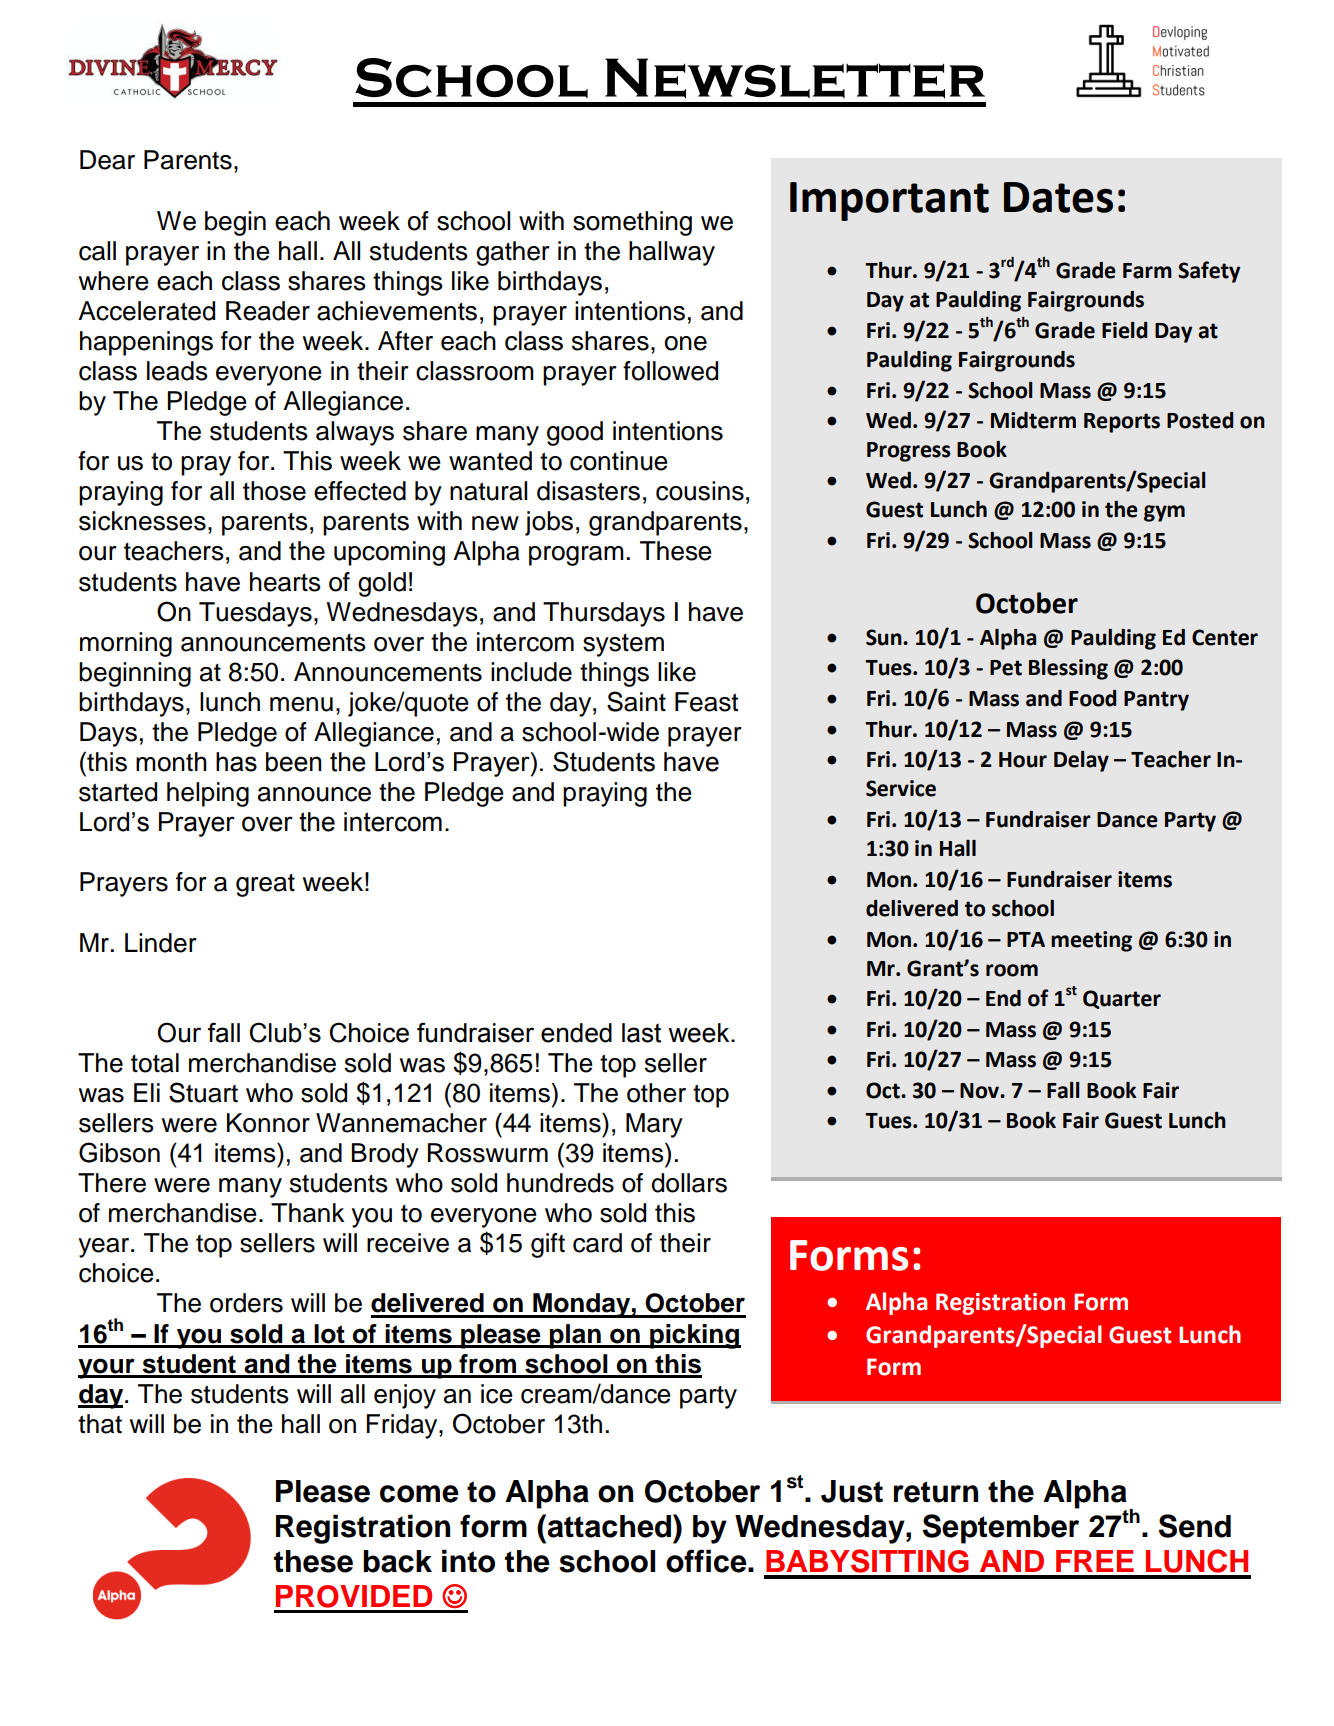  What do you see at coordinates (203, 1092) in the screenshot?
I see `Stuart` at bounding box center [203, 1092].
